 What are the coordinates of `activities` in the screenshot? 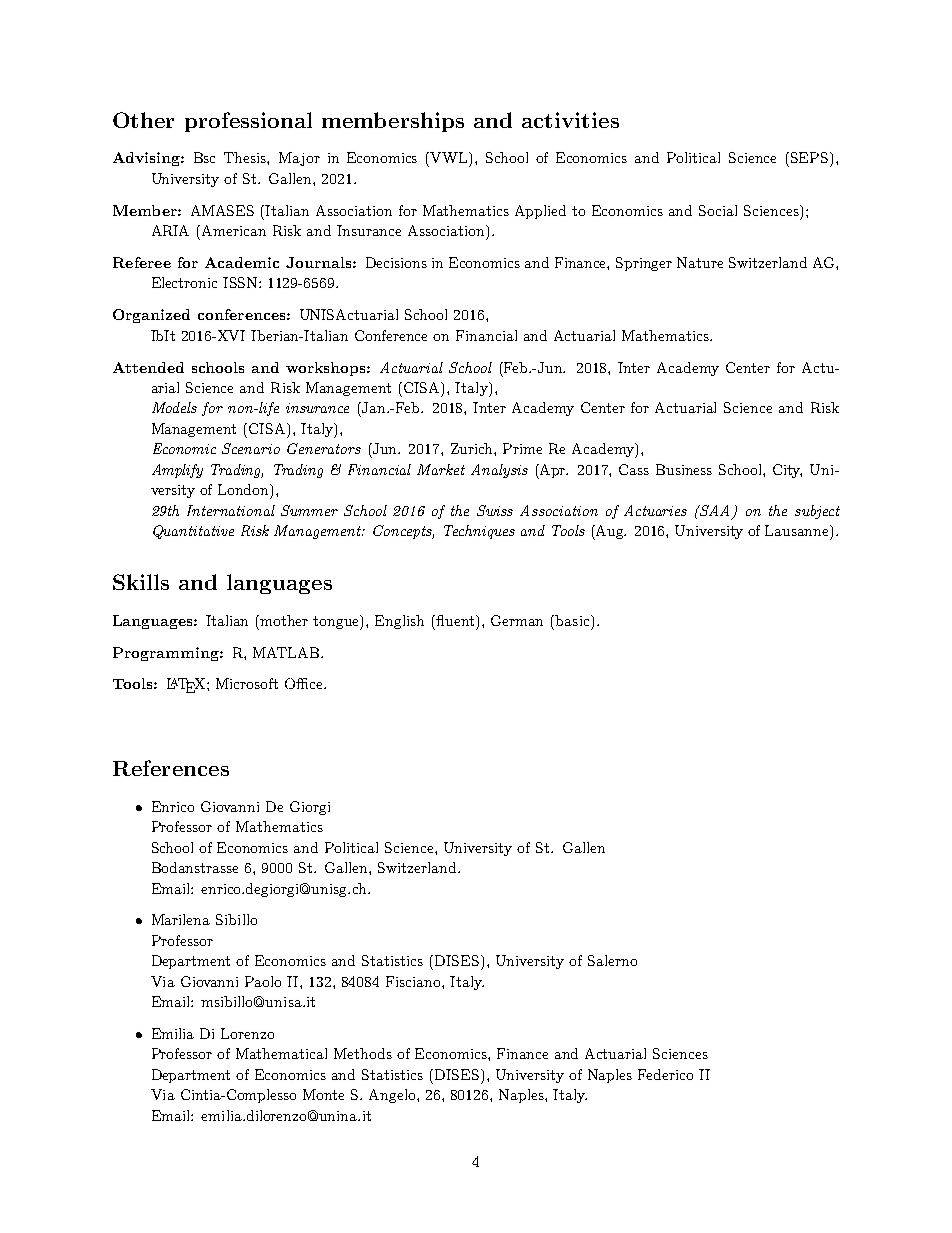 It's located at (570, 120).
